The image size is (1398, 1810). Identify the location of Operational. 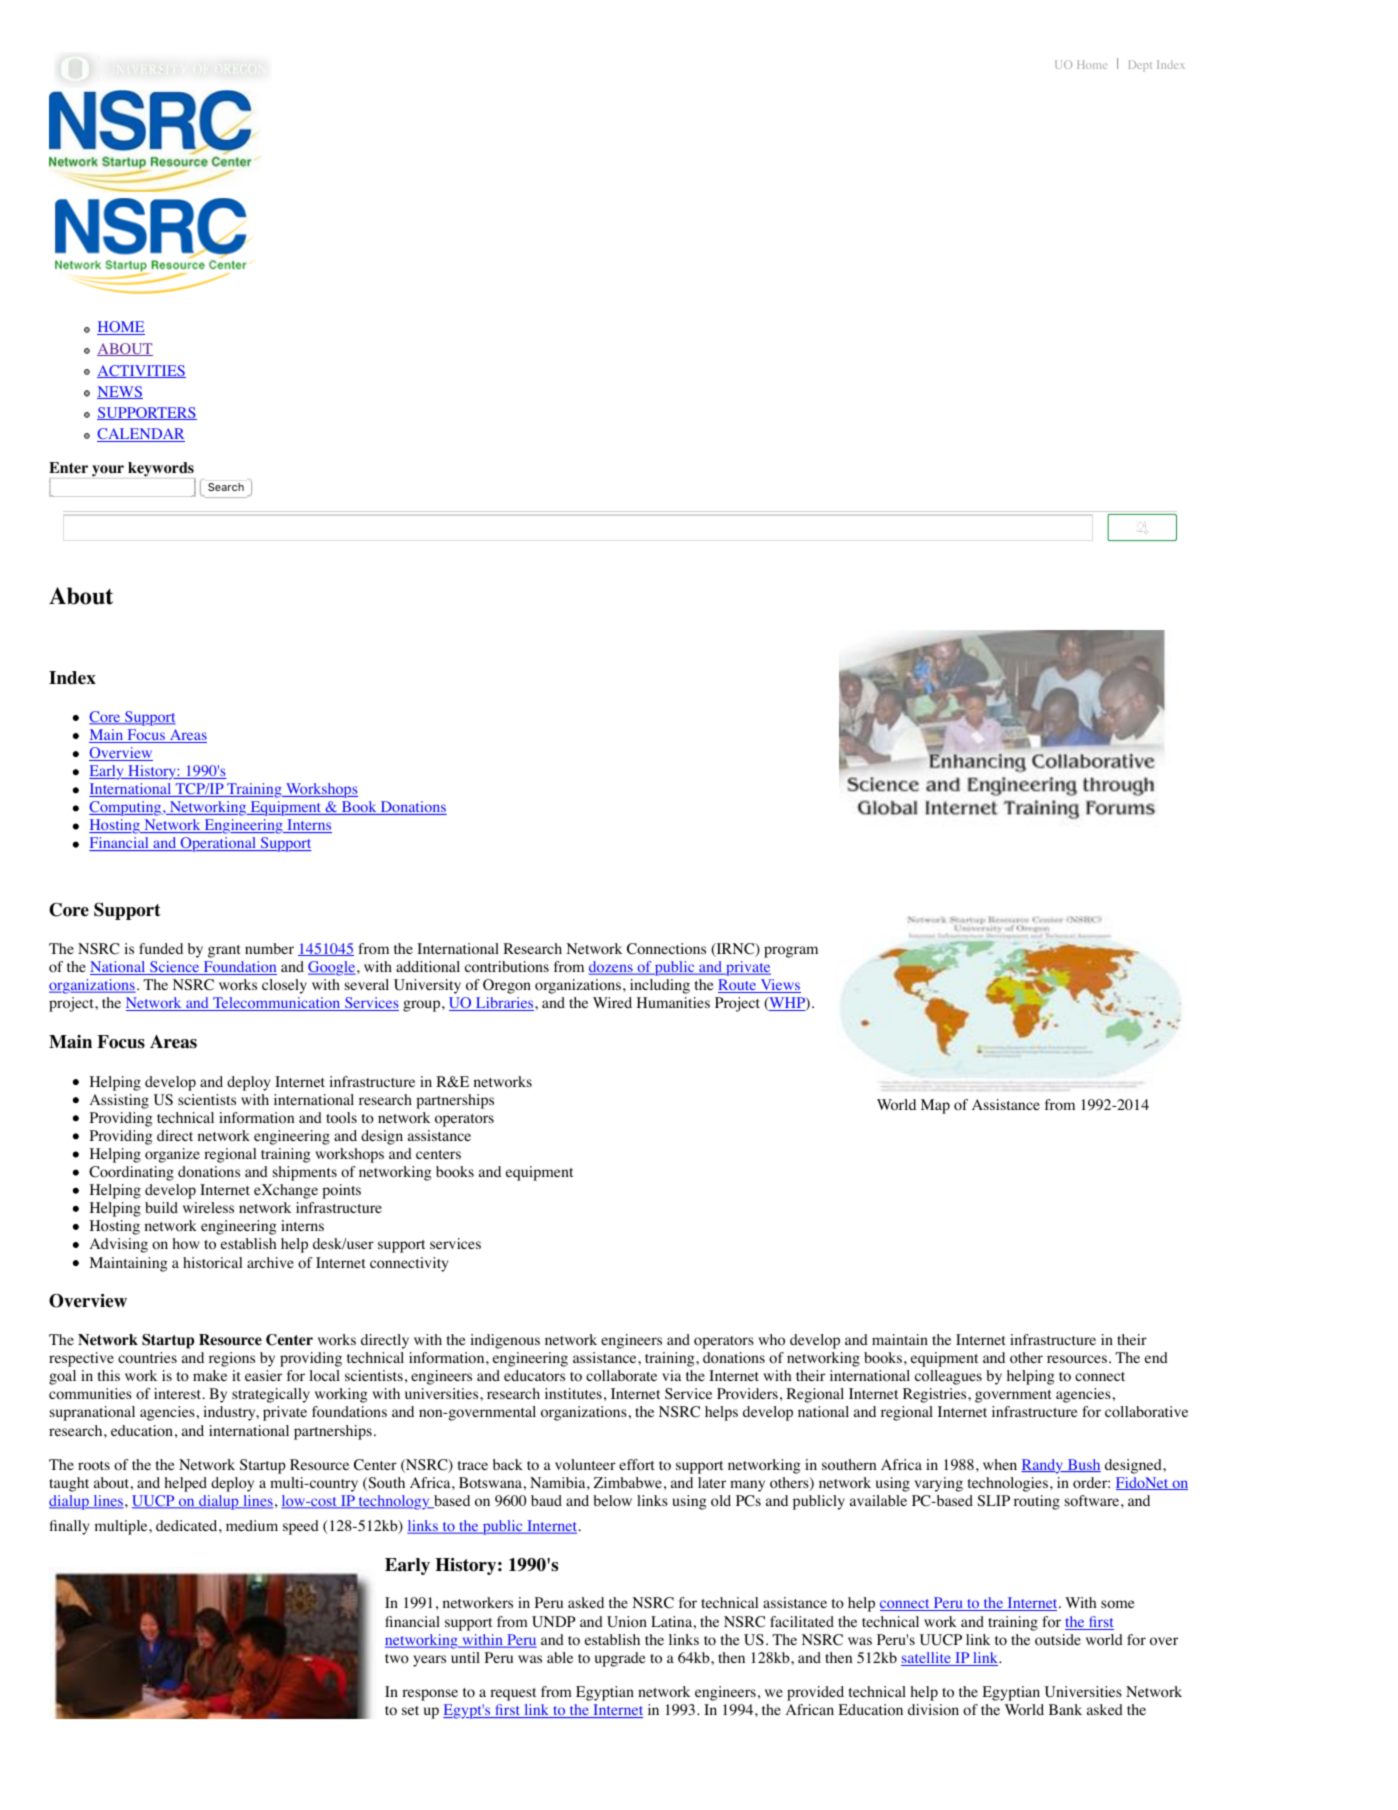
(218, 844).
